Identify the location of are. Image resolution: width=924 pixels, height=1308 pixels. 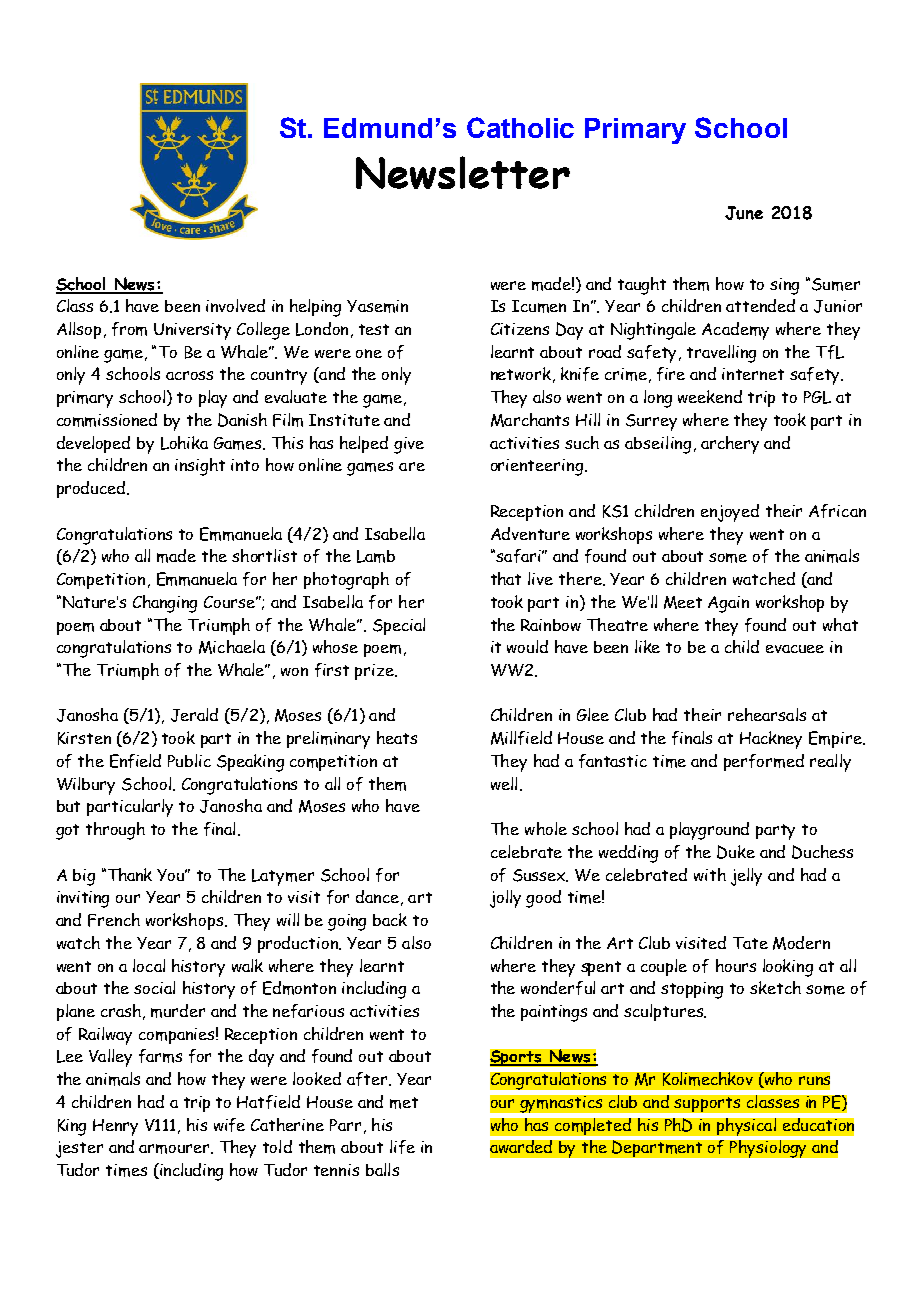
(412, 466).
